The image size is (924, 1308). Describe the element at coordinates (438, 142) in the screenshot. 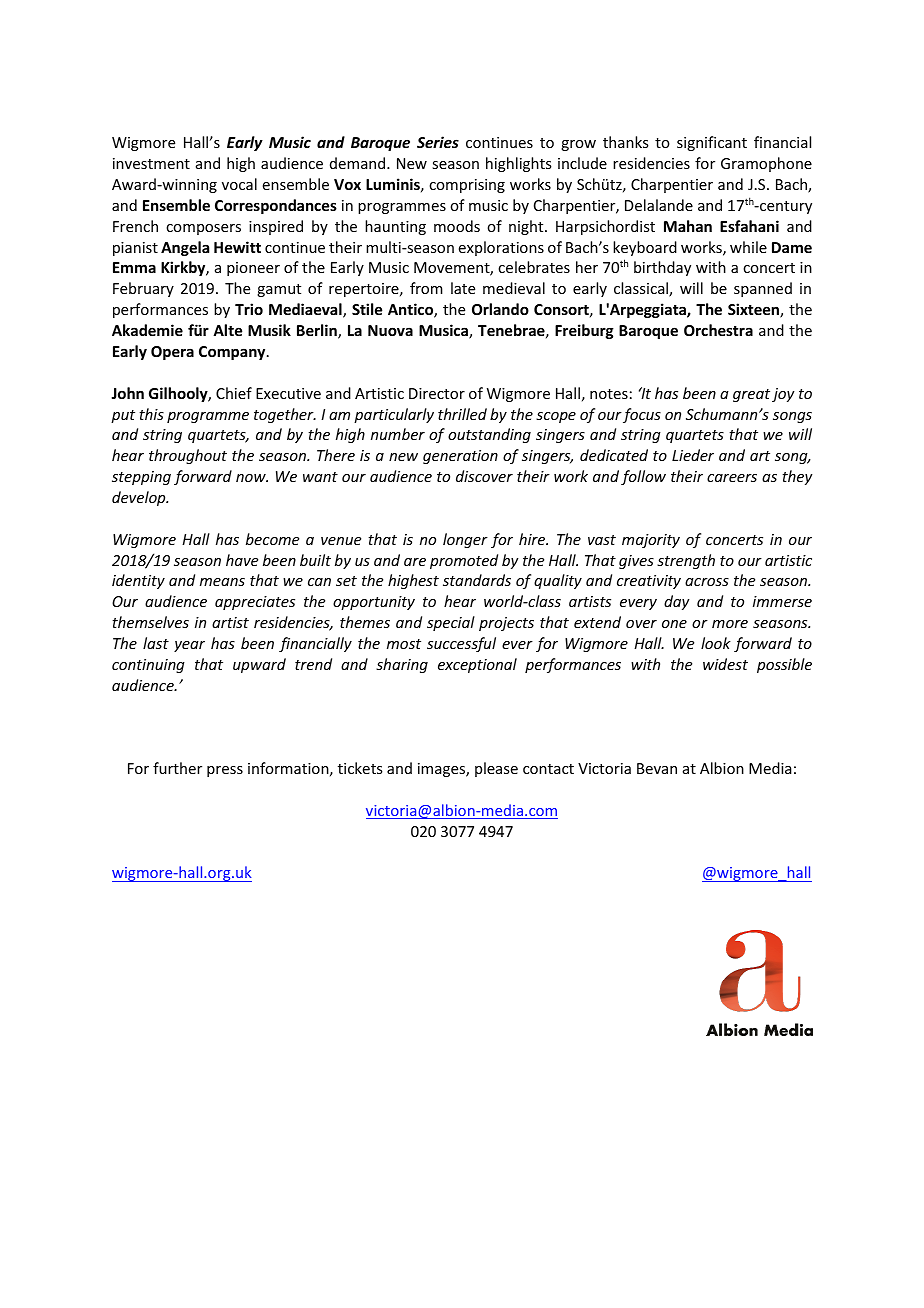

I see `Series` at that location.
